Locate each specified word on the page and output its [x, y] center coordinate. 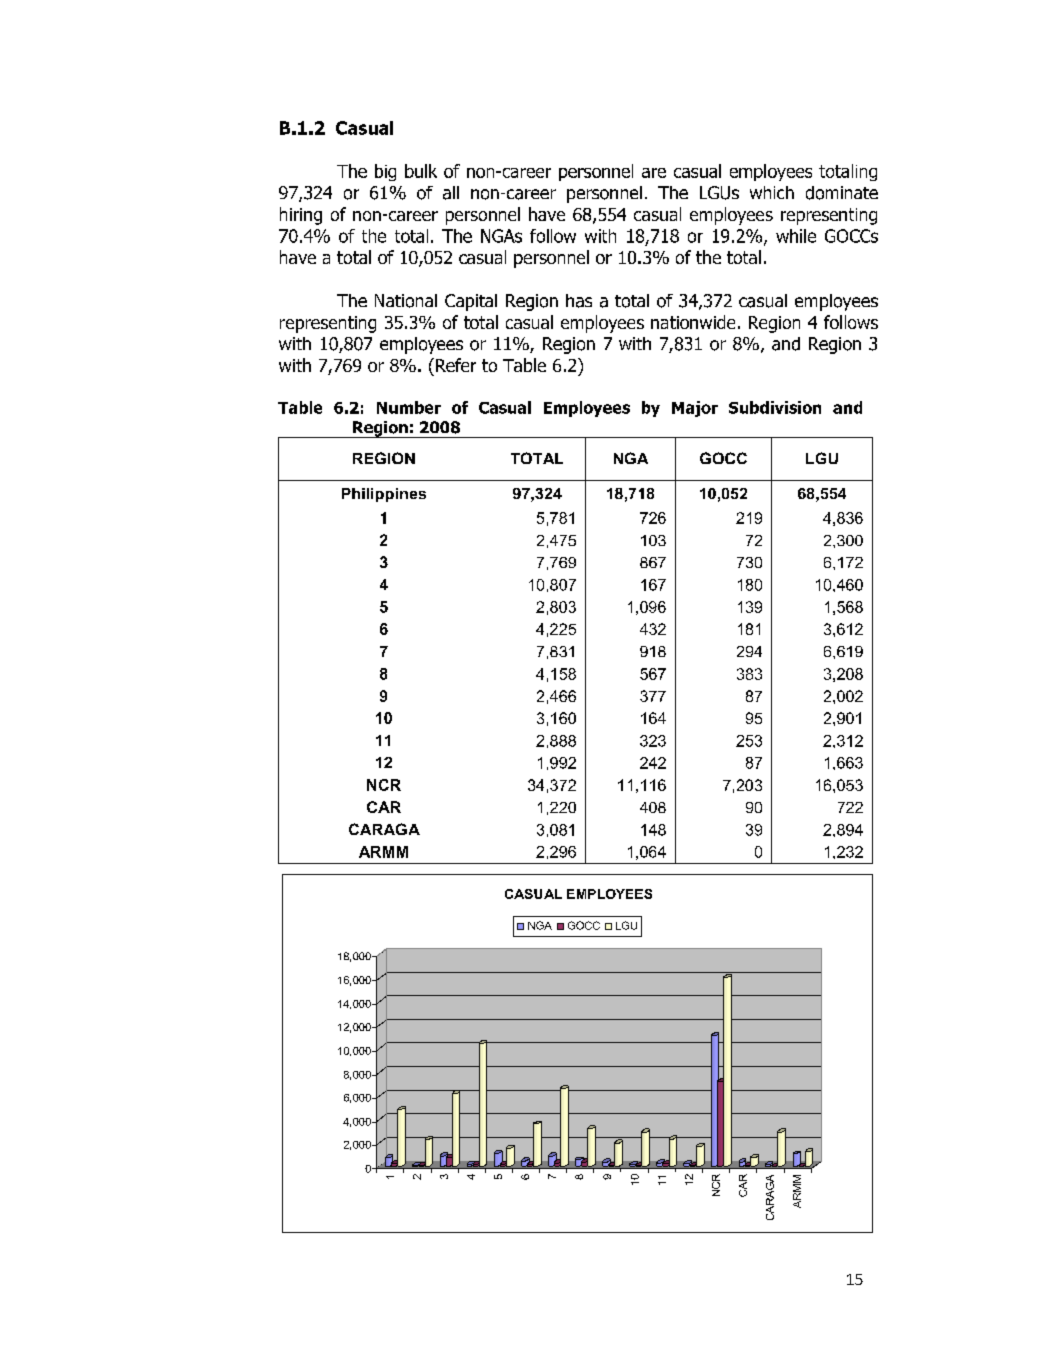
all [451, 193]
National [406, 301]
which [772, 192]
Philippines [384, 495]
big [385, 172]
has [579, 301]
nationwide [693, 322]
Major [695, 409]
